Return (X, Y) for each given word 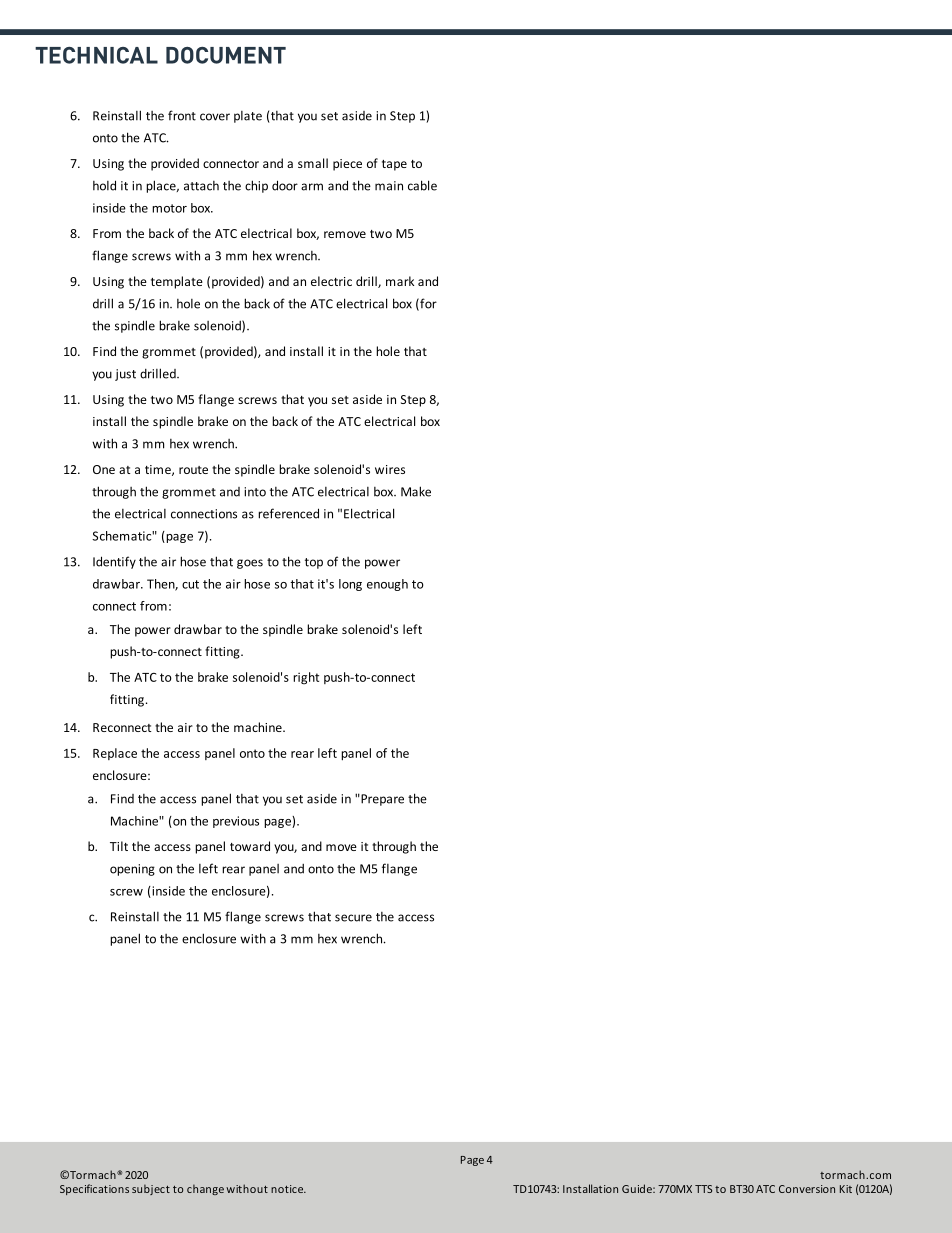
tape (394, 165)
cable (422, 185)
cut (190, 584)
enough (387, 585)
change (205, 1189)
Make (416, 491)
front (182, 115)
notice (288, 1189)
